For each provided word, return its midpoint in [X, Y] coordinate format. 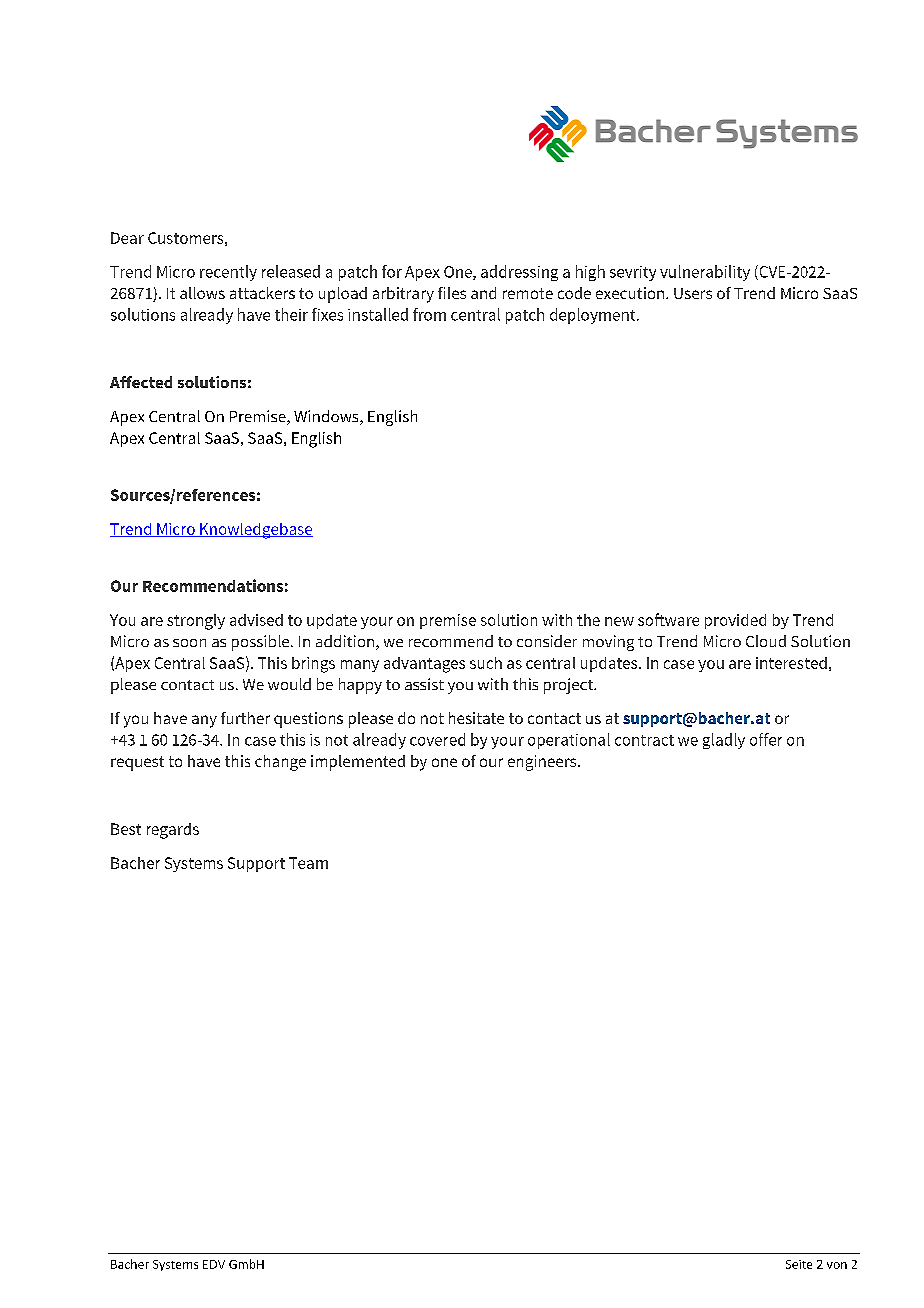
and [483, 293]
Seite [799, 1264]
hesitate [476, 718]
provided [735, 621]
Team [308, 863]
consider [547, 641]
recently [228, 273]
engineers [543, 763]
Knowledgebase [255, 531]
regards [173, 831]
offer [766, 739]
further [245, 718]
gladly [724, 741]
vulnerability [705, 273]
